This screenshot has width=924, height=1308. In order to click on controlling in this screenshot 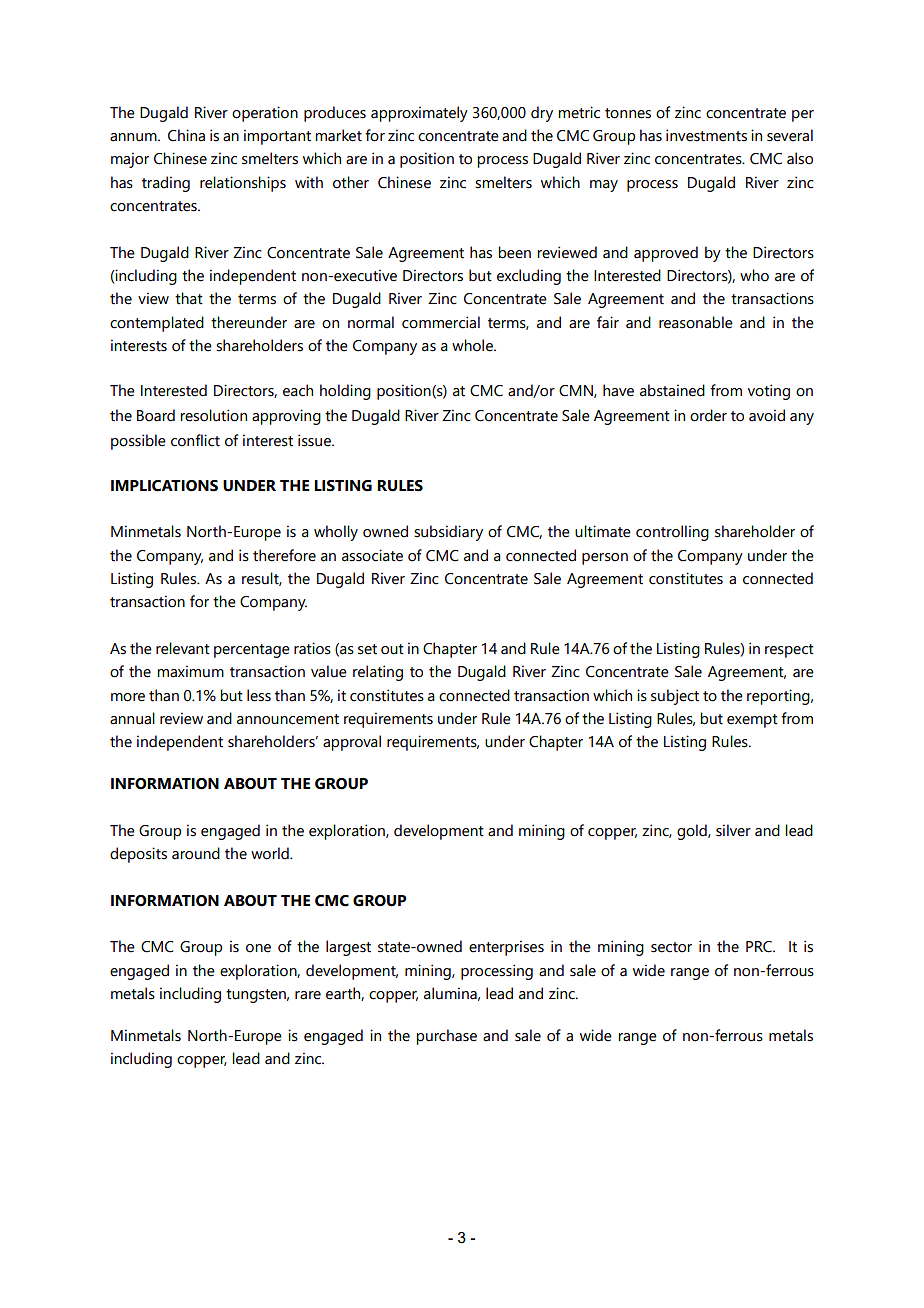, I will do `click(672, 533)`.
